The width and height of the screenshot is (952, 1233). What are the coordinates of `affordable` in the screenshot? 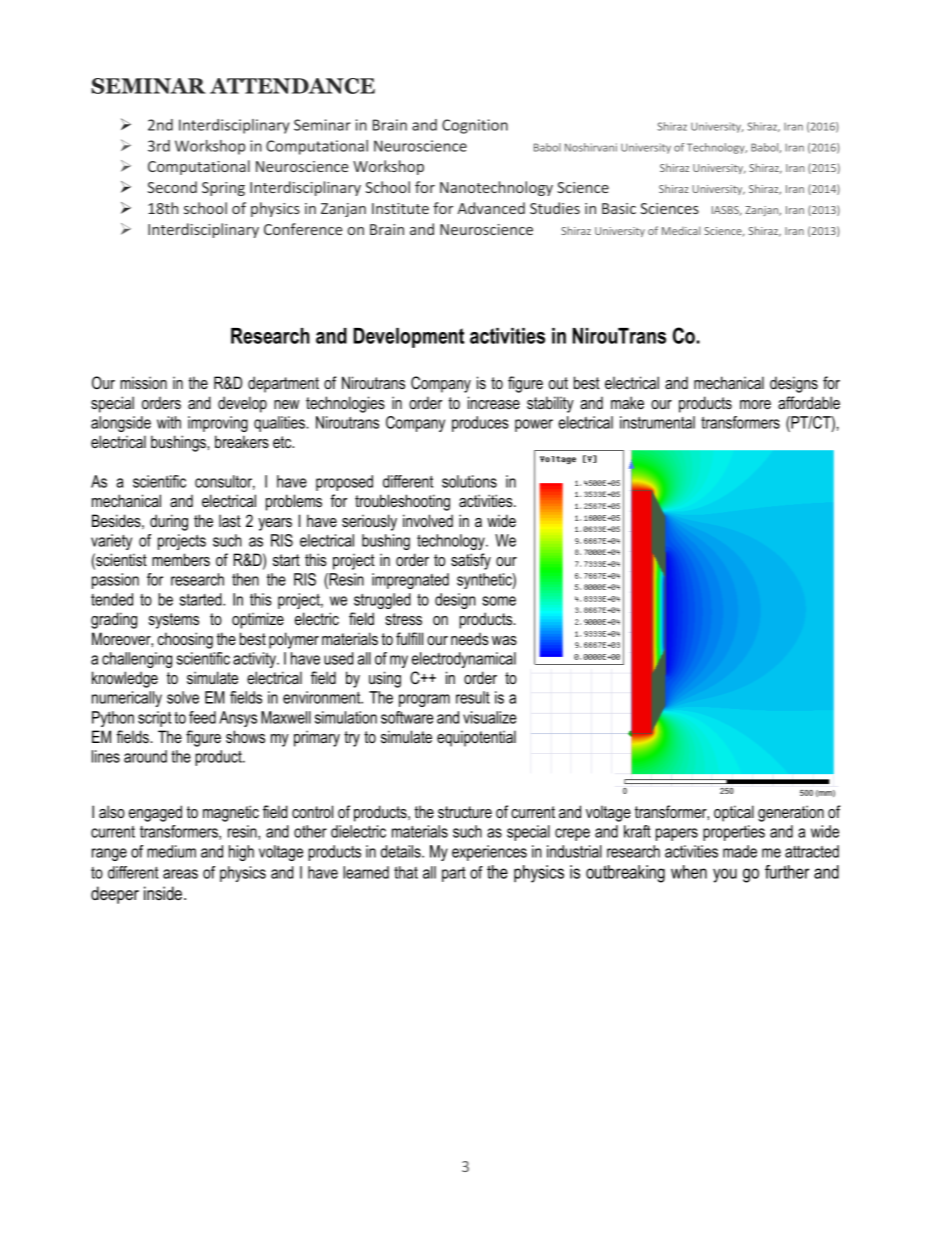 It's located at (809, 402).
